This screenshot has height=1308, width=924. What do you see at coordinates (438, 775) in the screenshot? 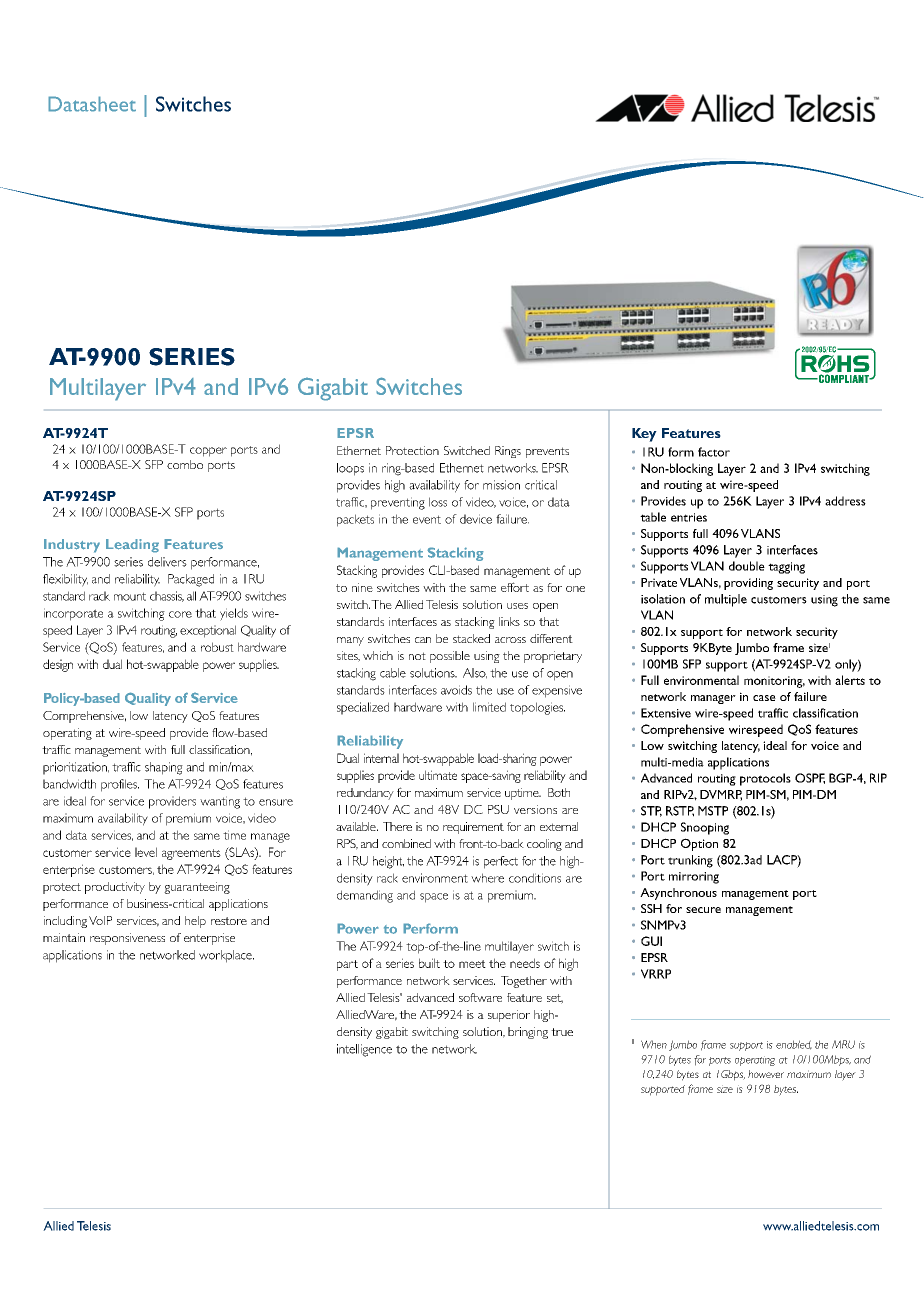
I see `ultimate` at bounding box center [438, 775].
